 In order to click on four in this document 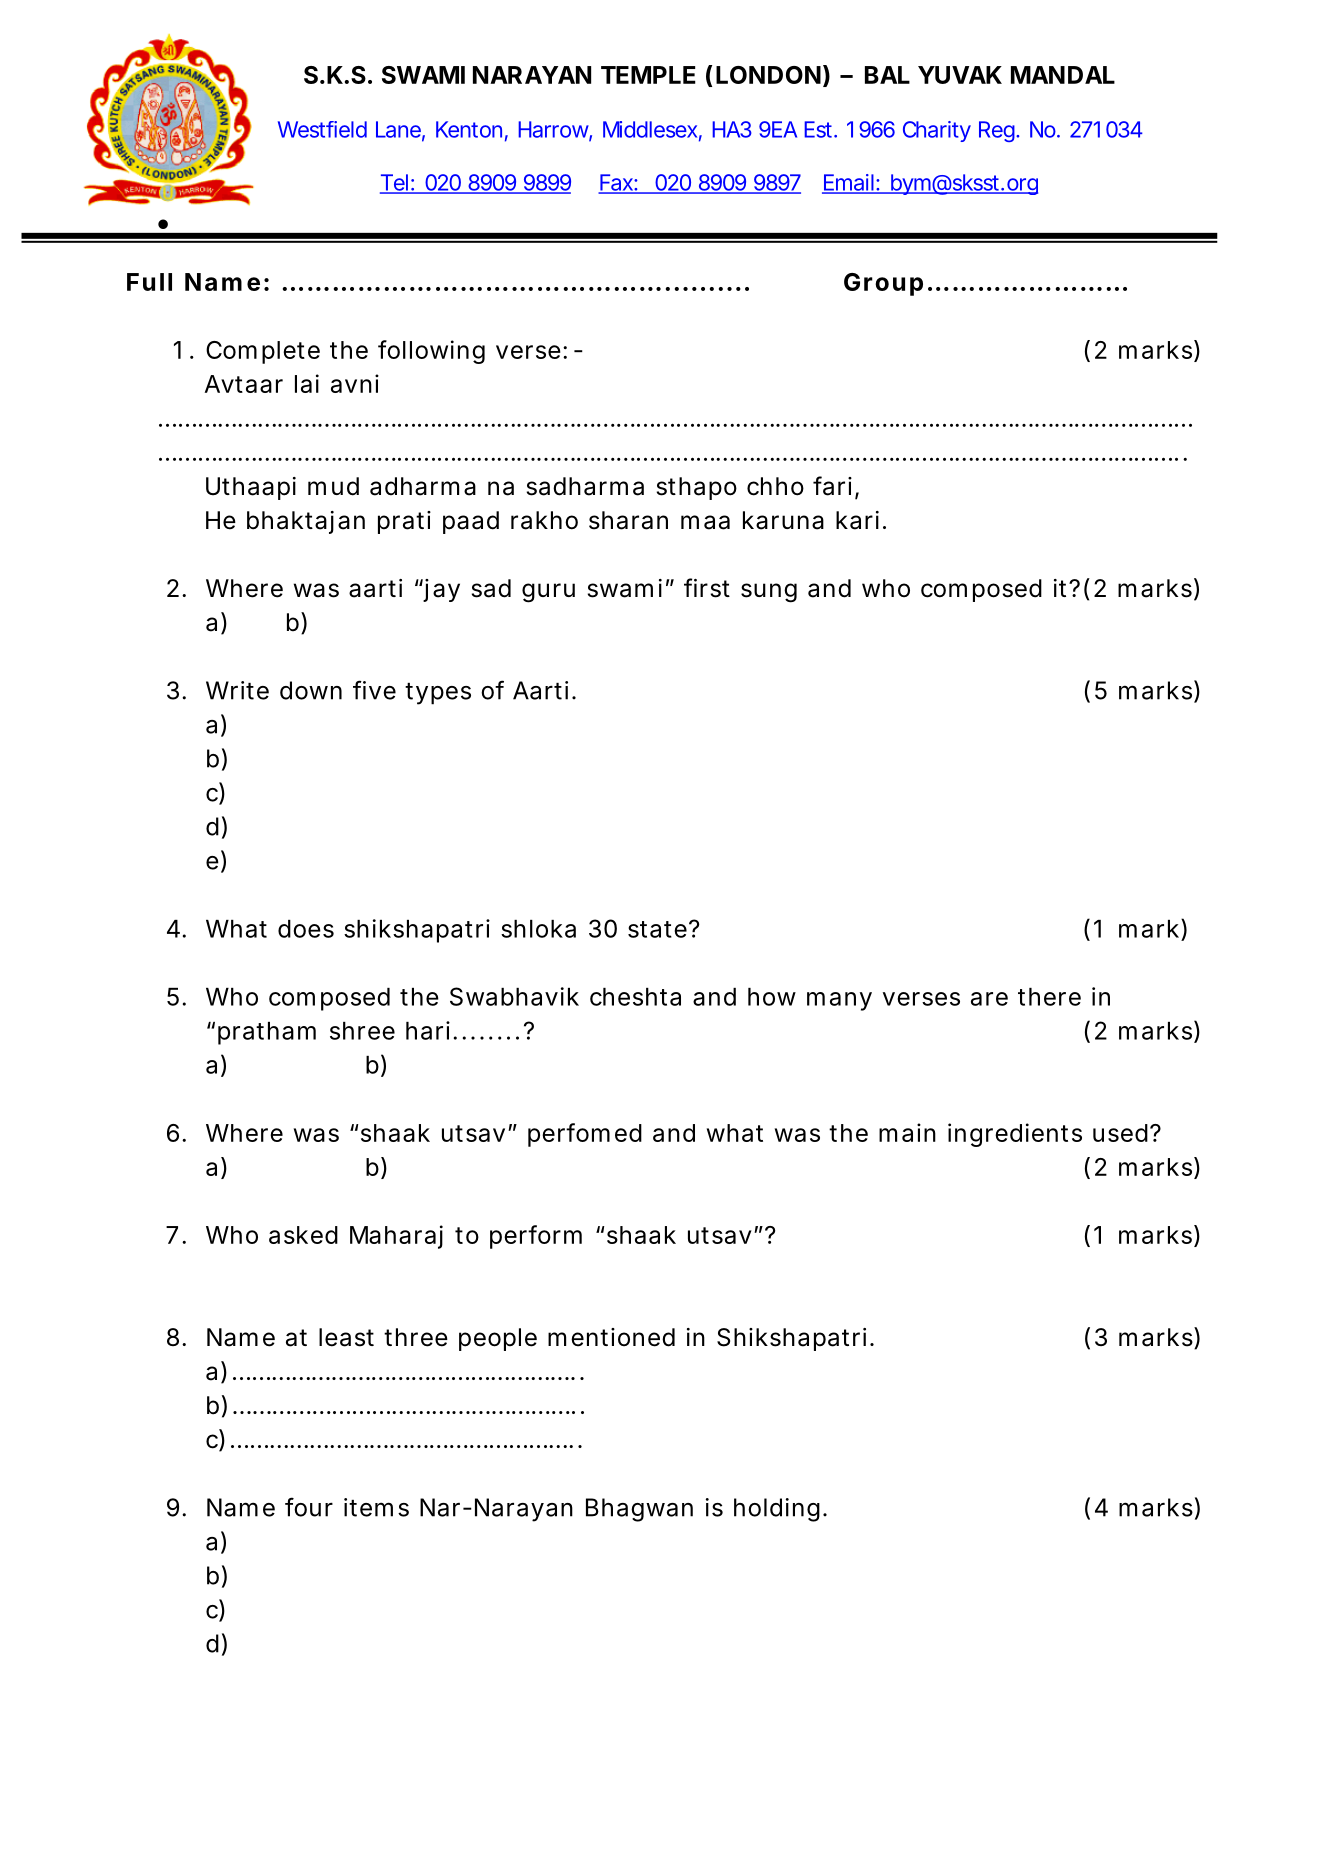, I will do `click(309, 1507)`.
